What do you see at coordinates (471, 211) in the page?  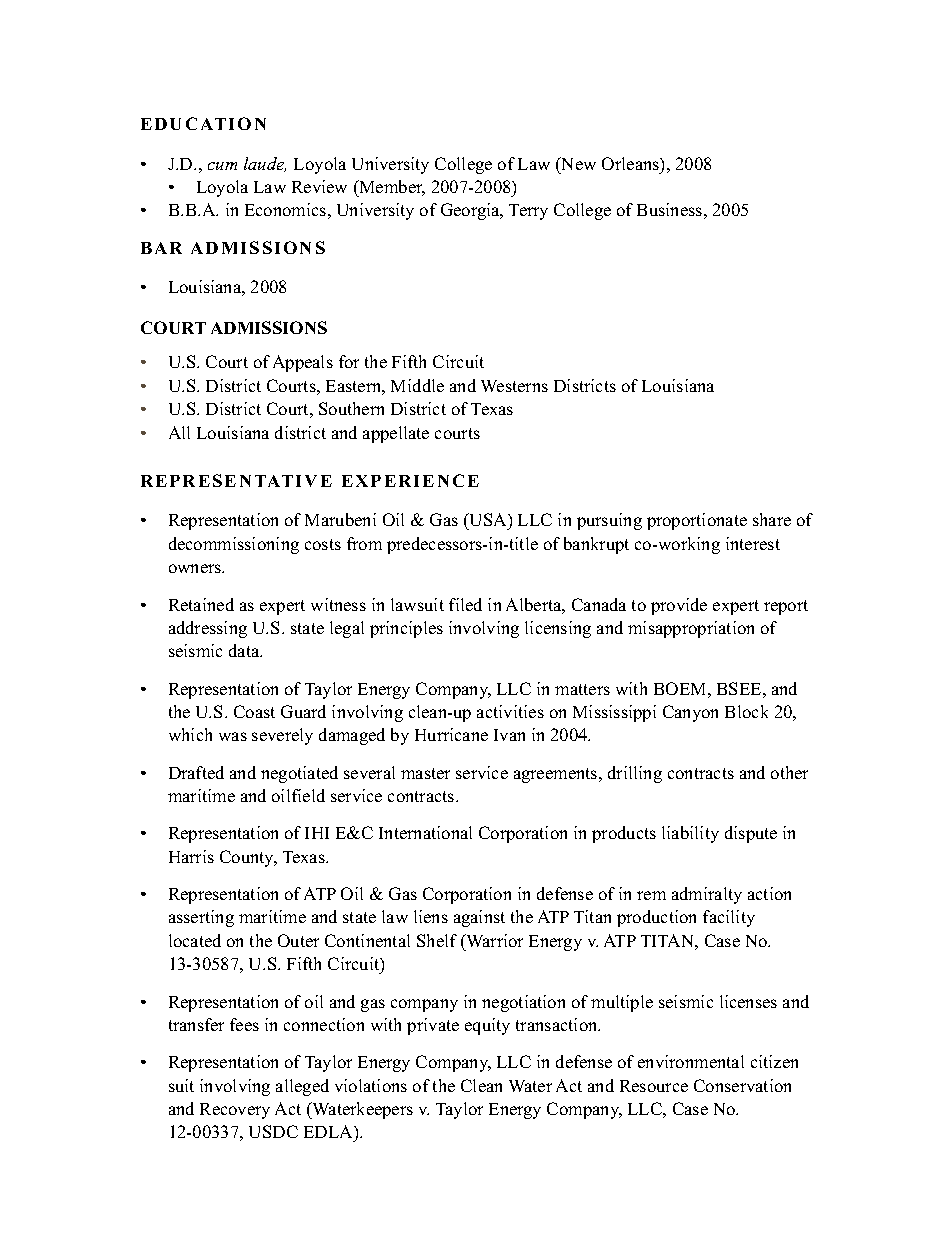 I see `Georgia` at bounding box center [471, 211].
